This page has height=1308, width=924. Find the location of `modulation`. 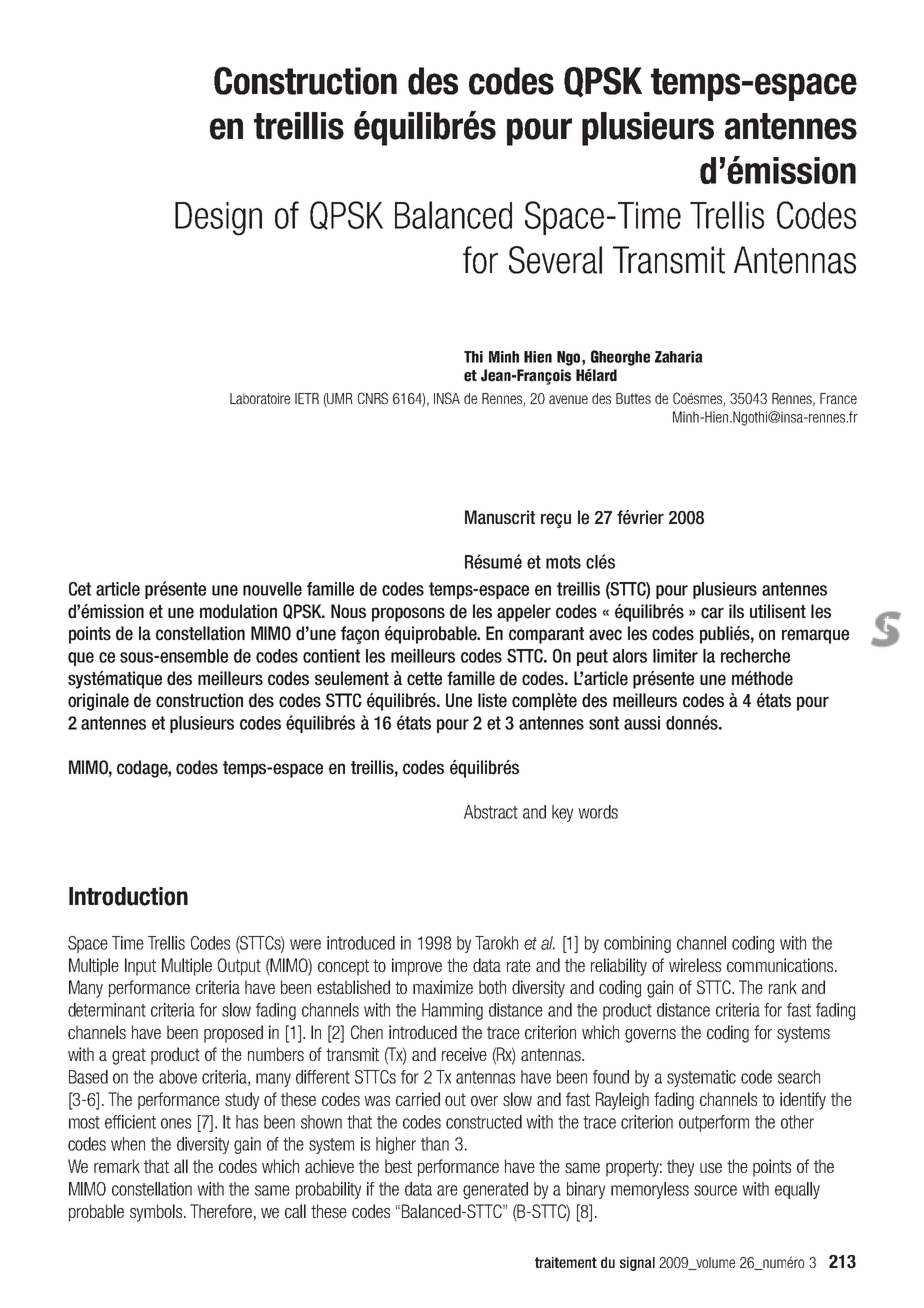

modulation is located at coordinates (238, 611).
